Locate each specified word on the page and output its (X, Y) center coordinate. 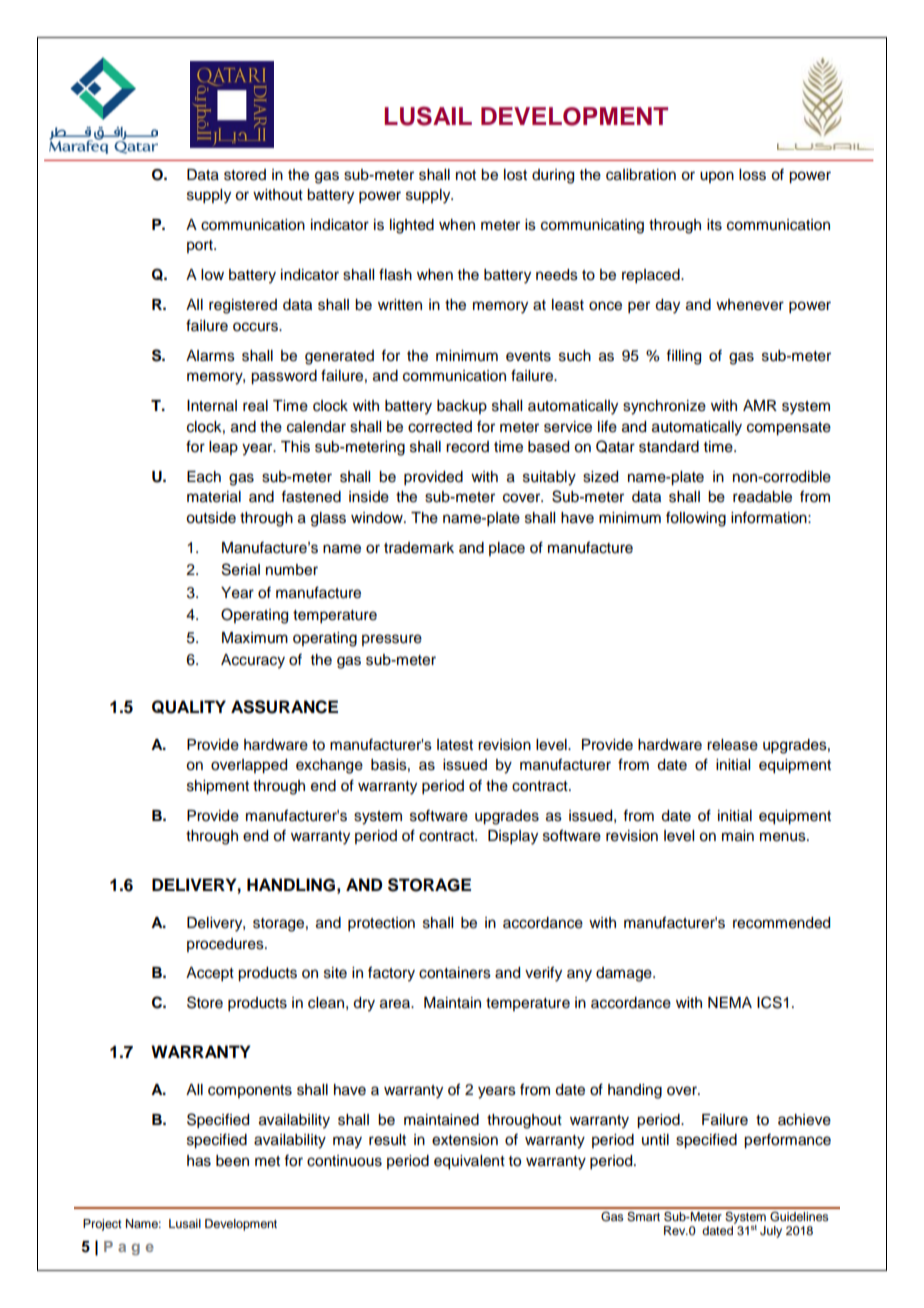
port (201, 246)
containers (455, 973)
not (466, 175)
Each (204, 477)
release (732, 745)
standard (669, 447)
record (467, 447)
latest (455, 745)
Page (129, 1248)
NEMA (730, 1002)
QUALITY (189, 707)
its (714, 225)
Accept (210, 974)
